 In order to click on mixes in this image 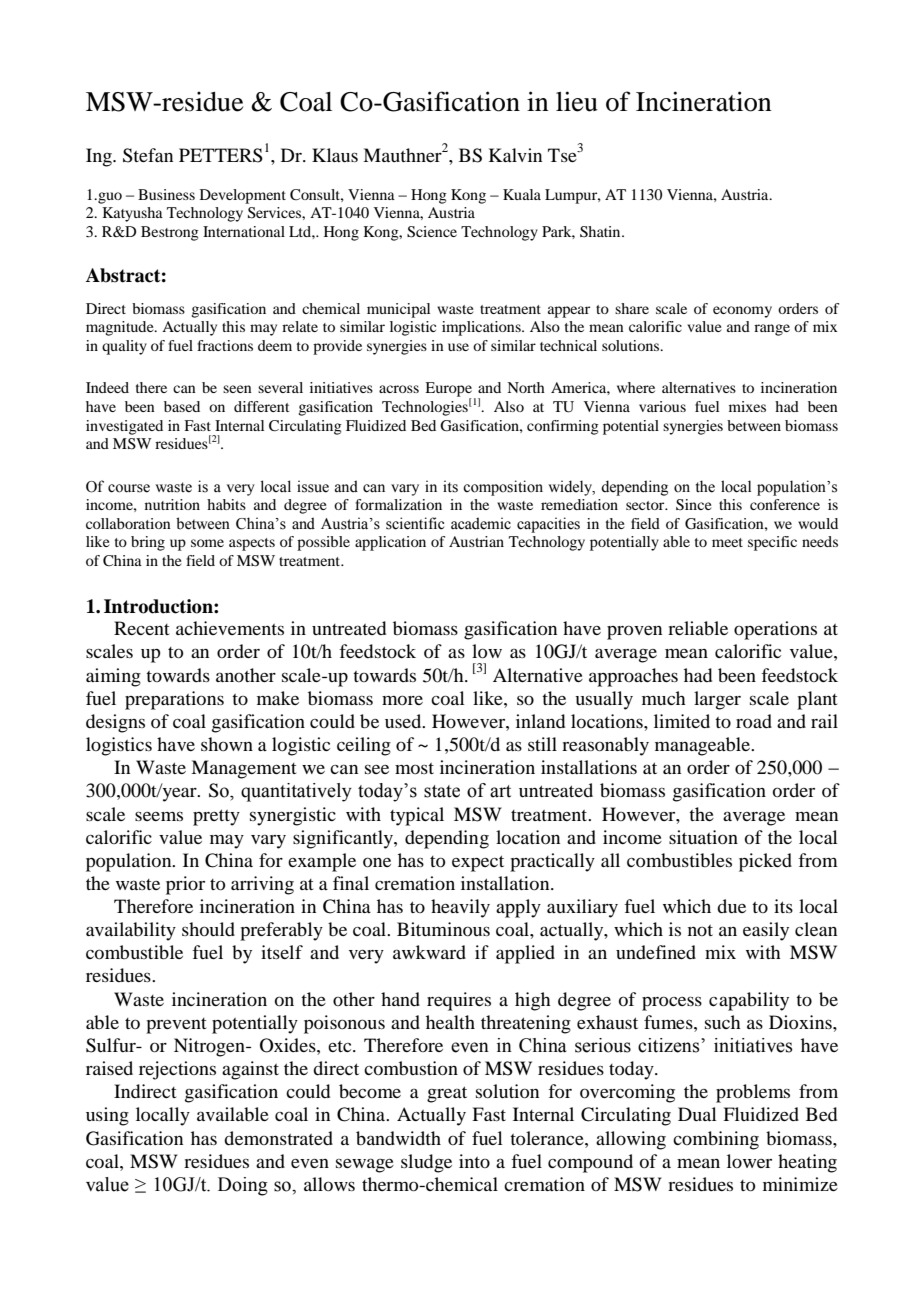, I will do `click(747, 406)`.
